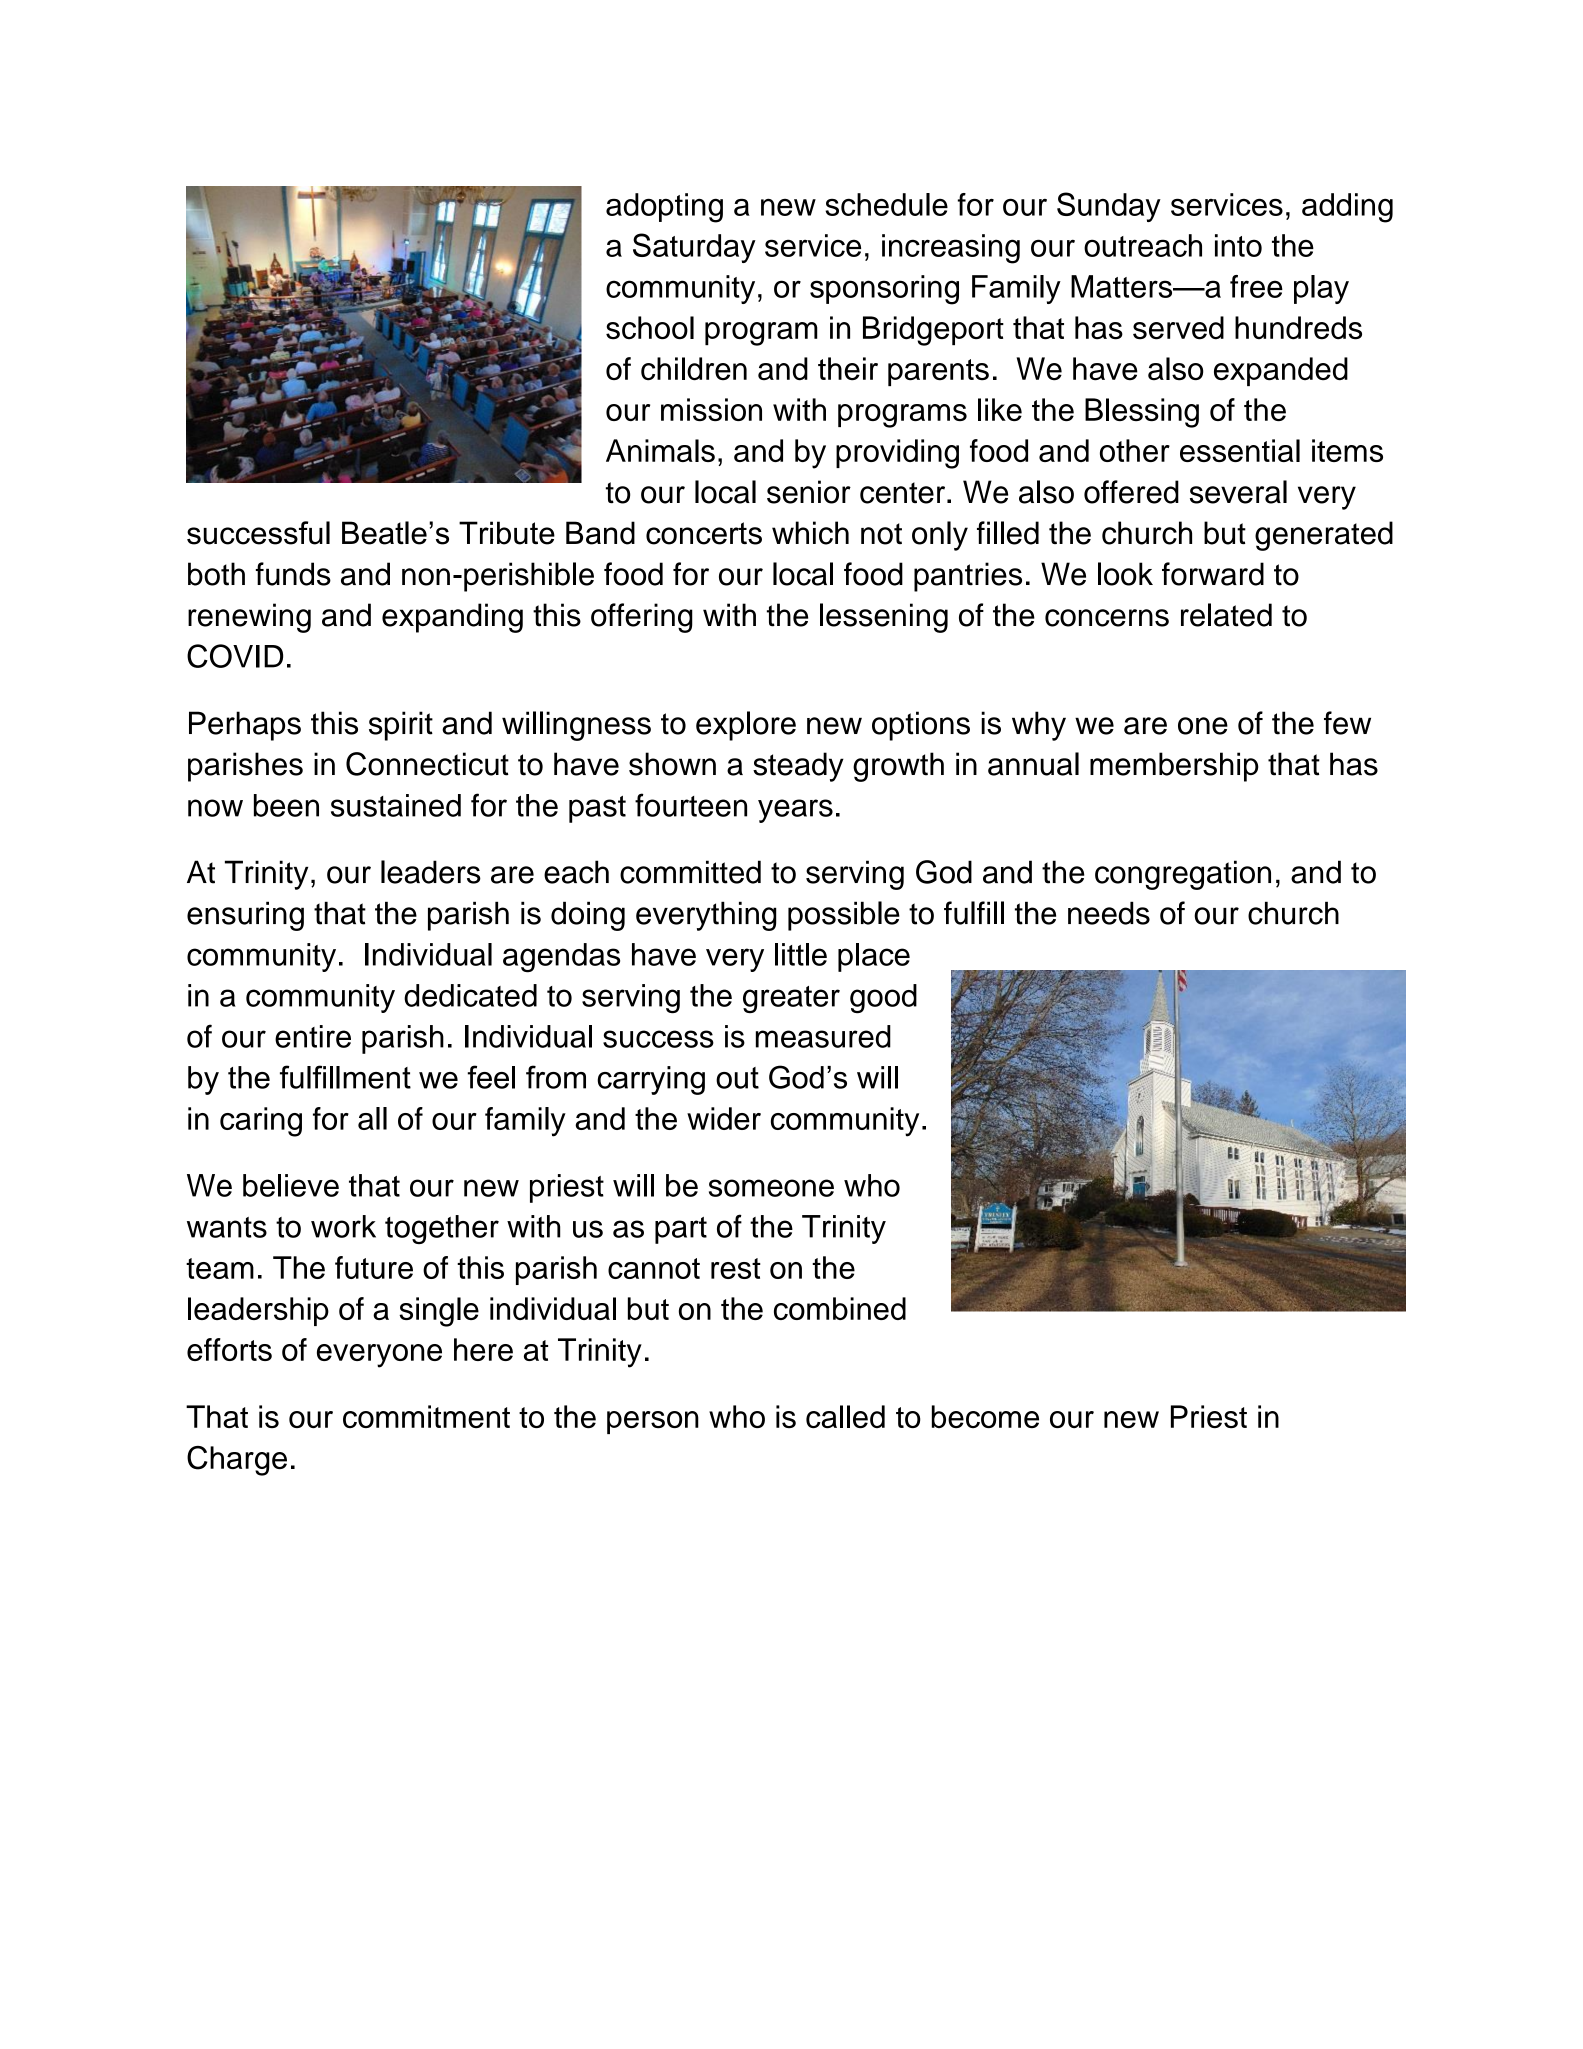 The image size is (1583, 2049). What do you see at coordinates (985, 1416) in the screenshot?
I see `become` at bounding box center [985, 1416].
